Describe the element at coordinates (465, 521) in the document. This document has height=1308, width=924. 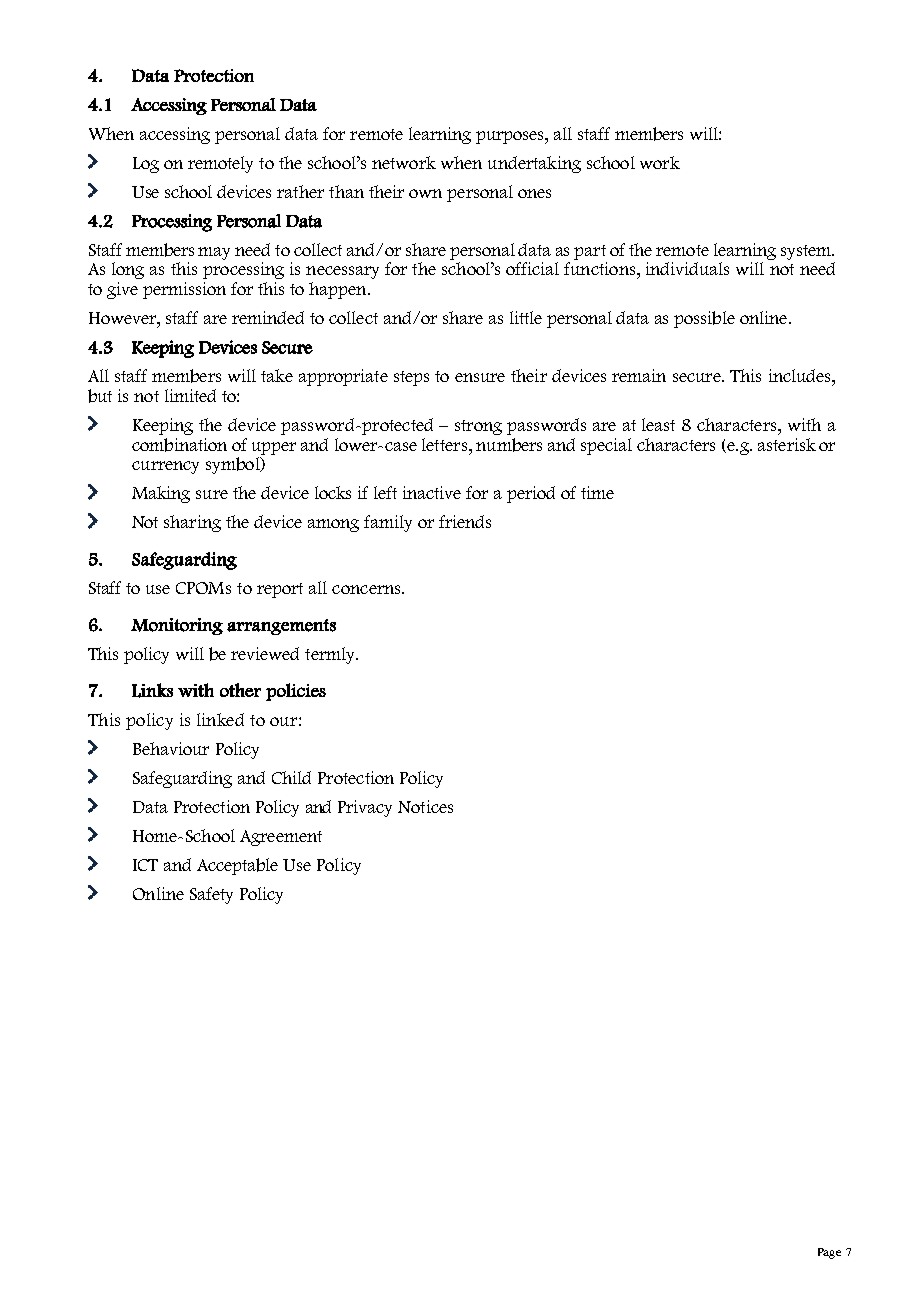
I see `friends` at that location.
